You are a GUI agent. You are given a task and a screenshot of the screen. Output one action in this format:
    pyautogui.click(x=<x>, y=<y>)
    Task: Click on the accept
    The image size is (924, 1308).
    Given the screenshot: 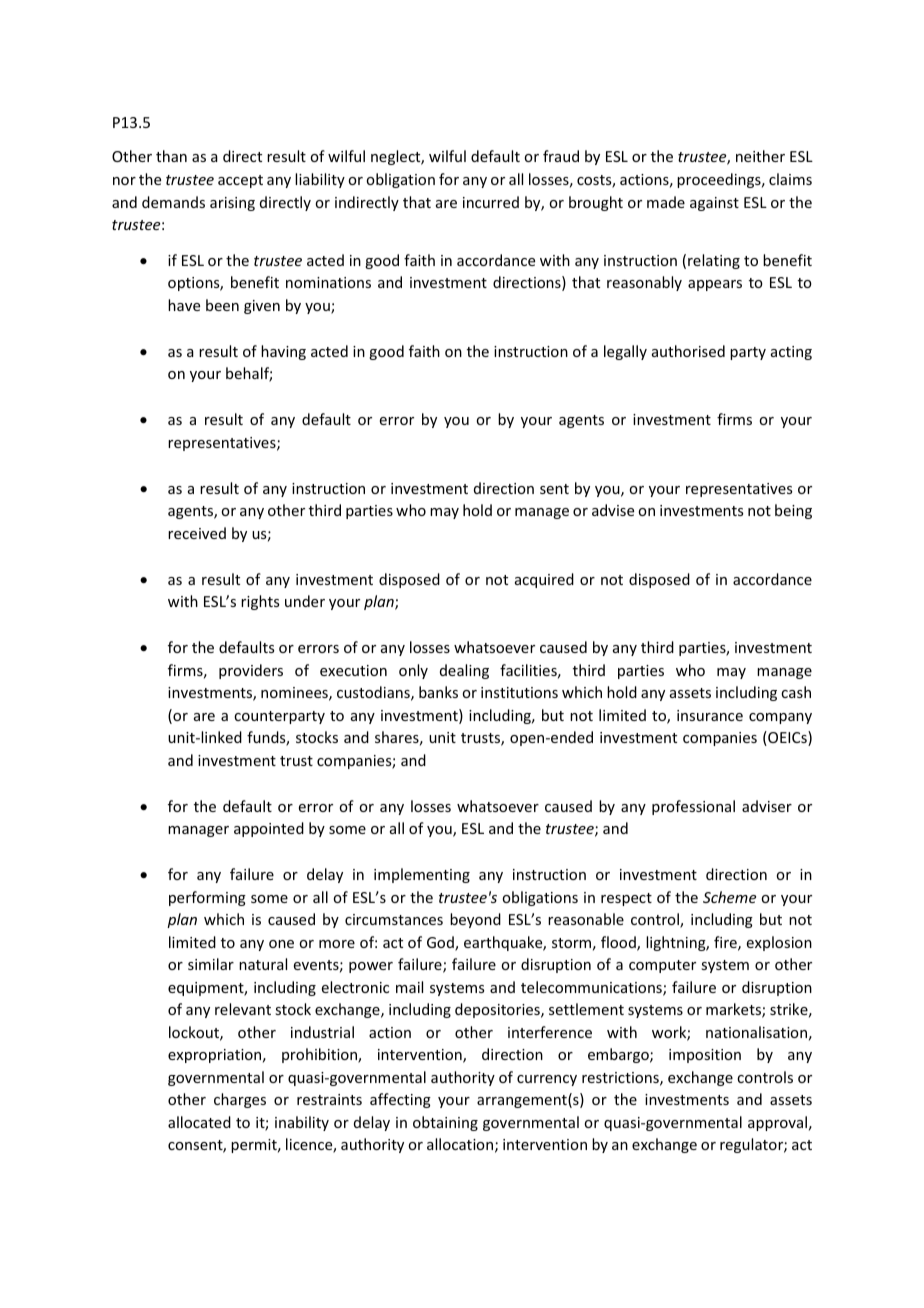 What is the action you would take?
    pyautogui.click(x=240, y=181)
